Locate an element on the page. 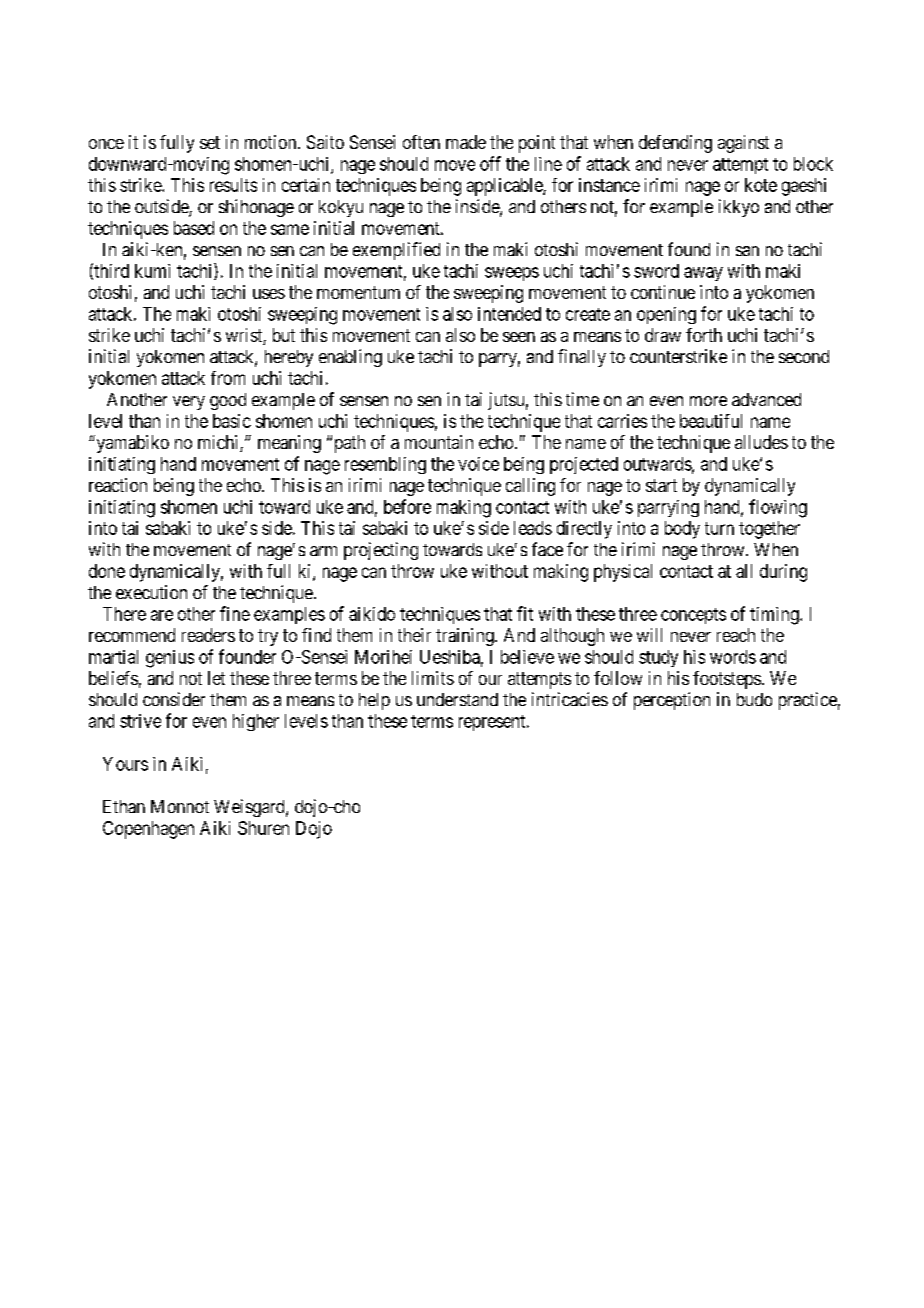 The width and height of the page is (924, 1308). set is located at coordinates (210, 142).
